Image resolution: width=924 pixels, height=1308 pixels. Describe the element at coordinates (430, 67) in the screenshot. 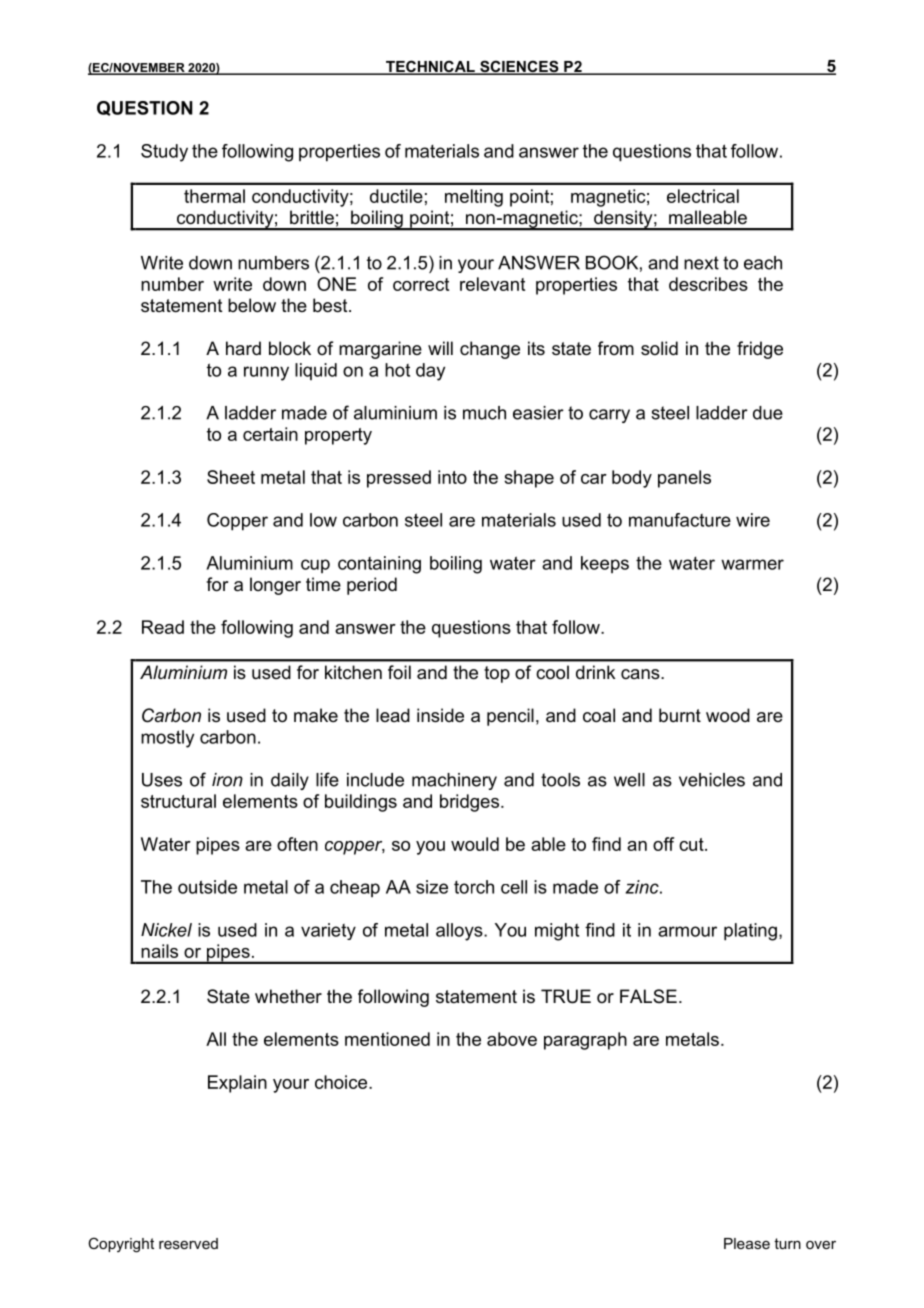

I see `TECHNICAL` at that location.
